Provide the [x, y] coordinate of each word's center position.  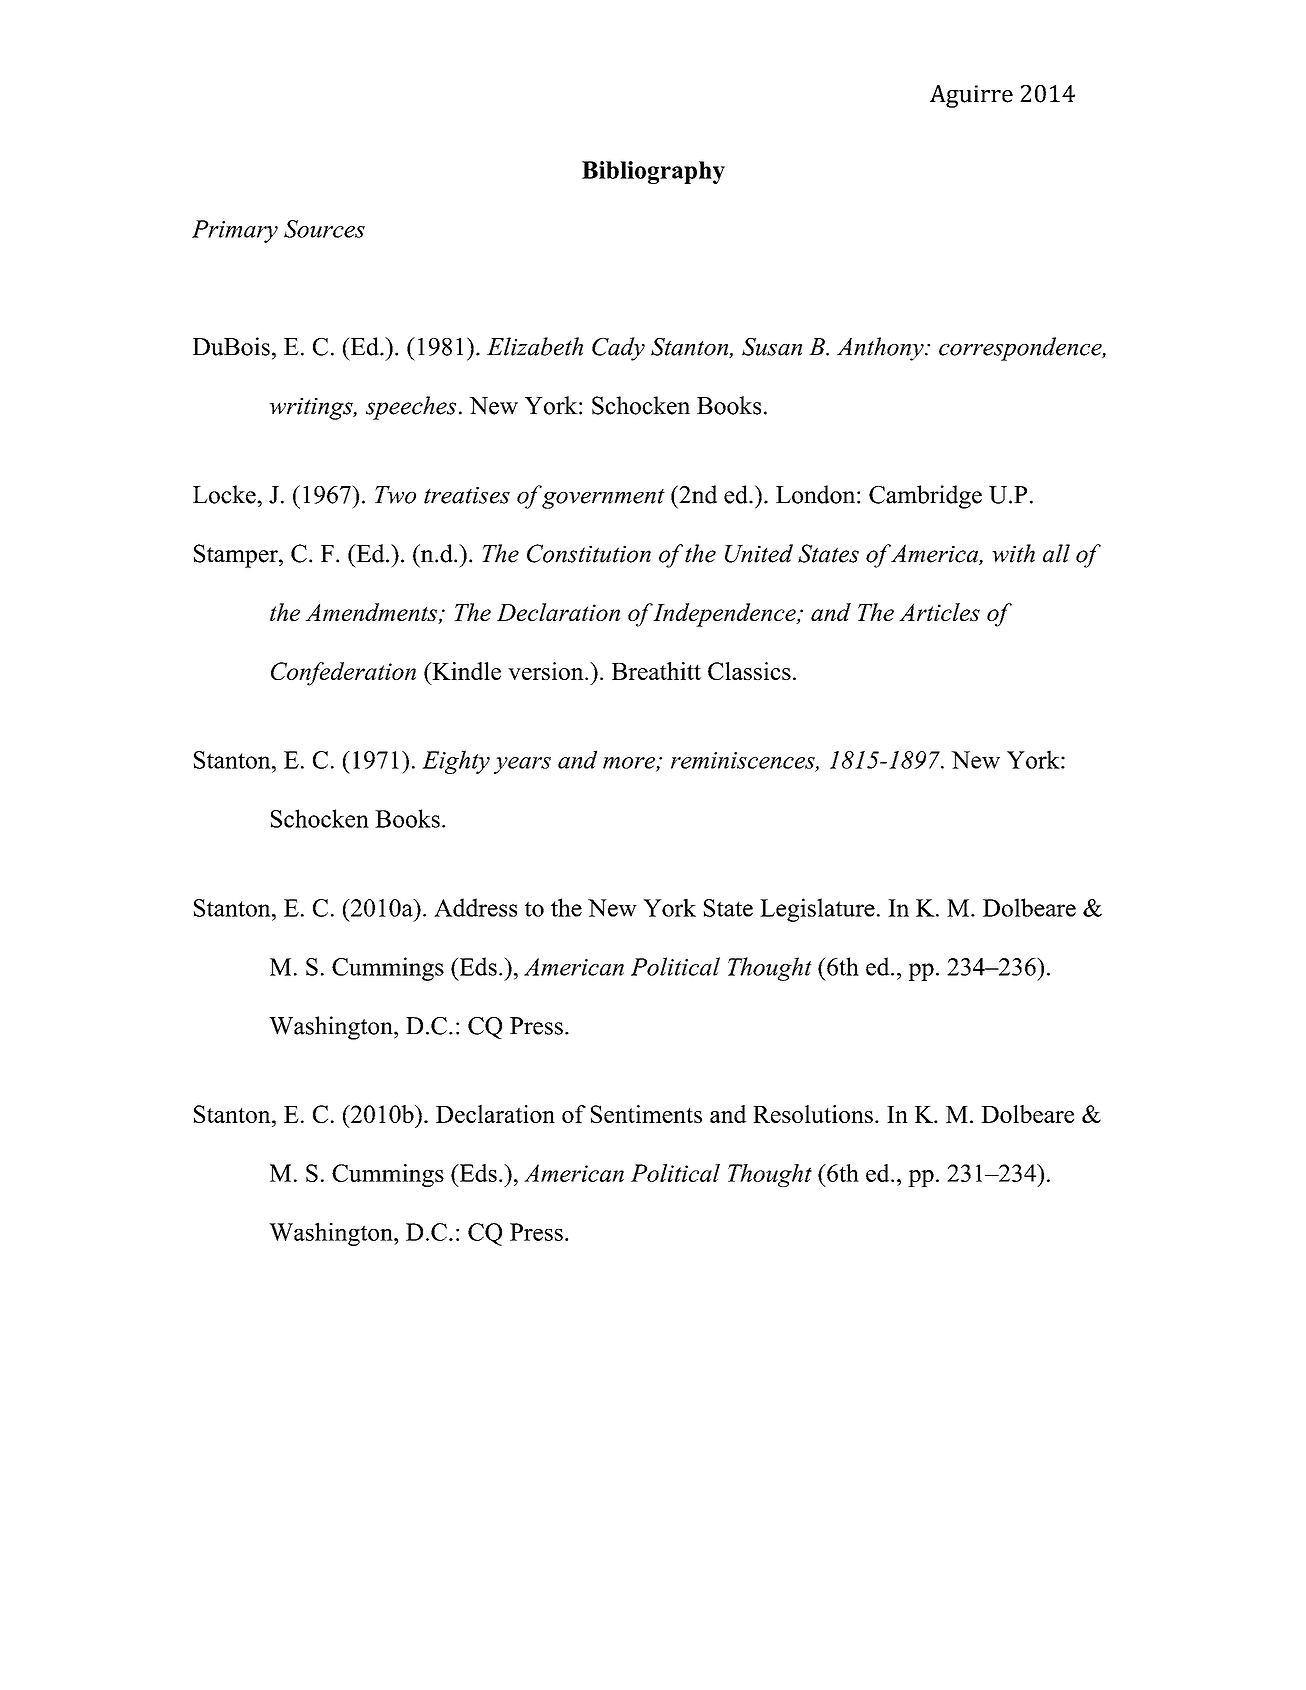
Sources [324, 229]
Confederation [343, 674]
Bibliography [653, 172]
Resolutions [813, 1114]
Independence [725, 615]
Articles [939, 612]
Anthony [881, 349]
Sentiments [646, 1114]
